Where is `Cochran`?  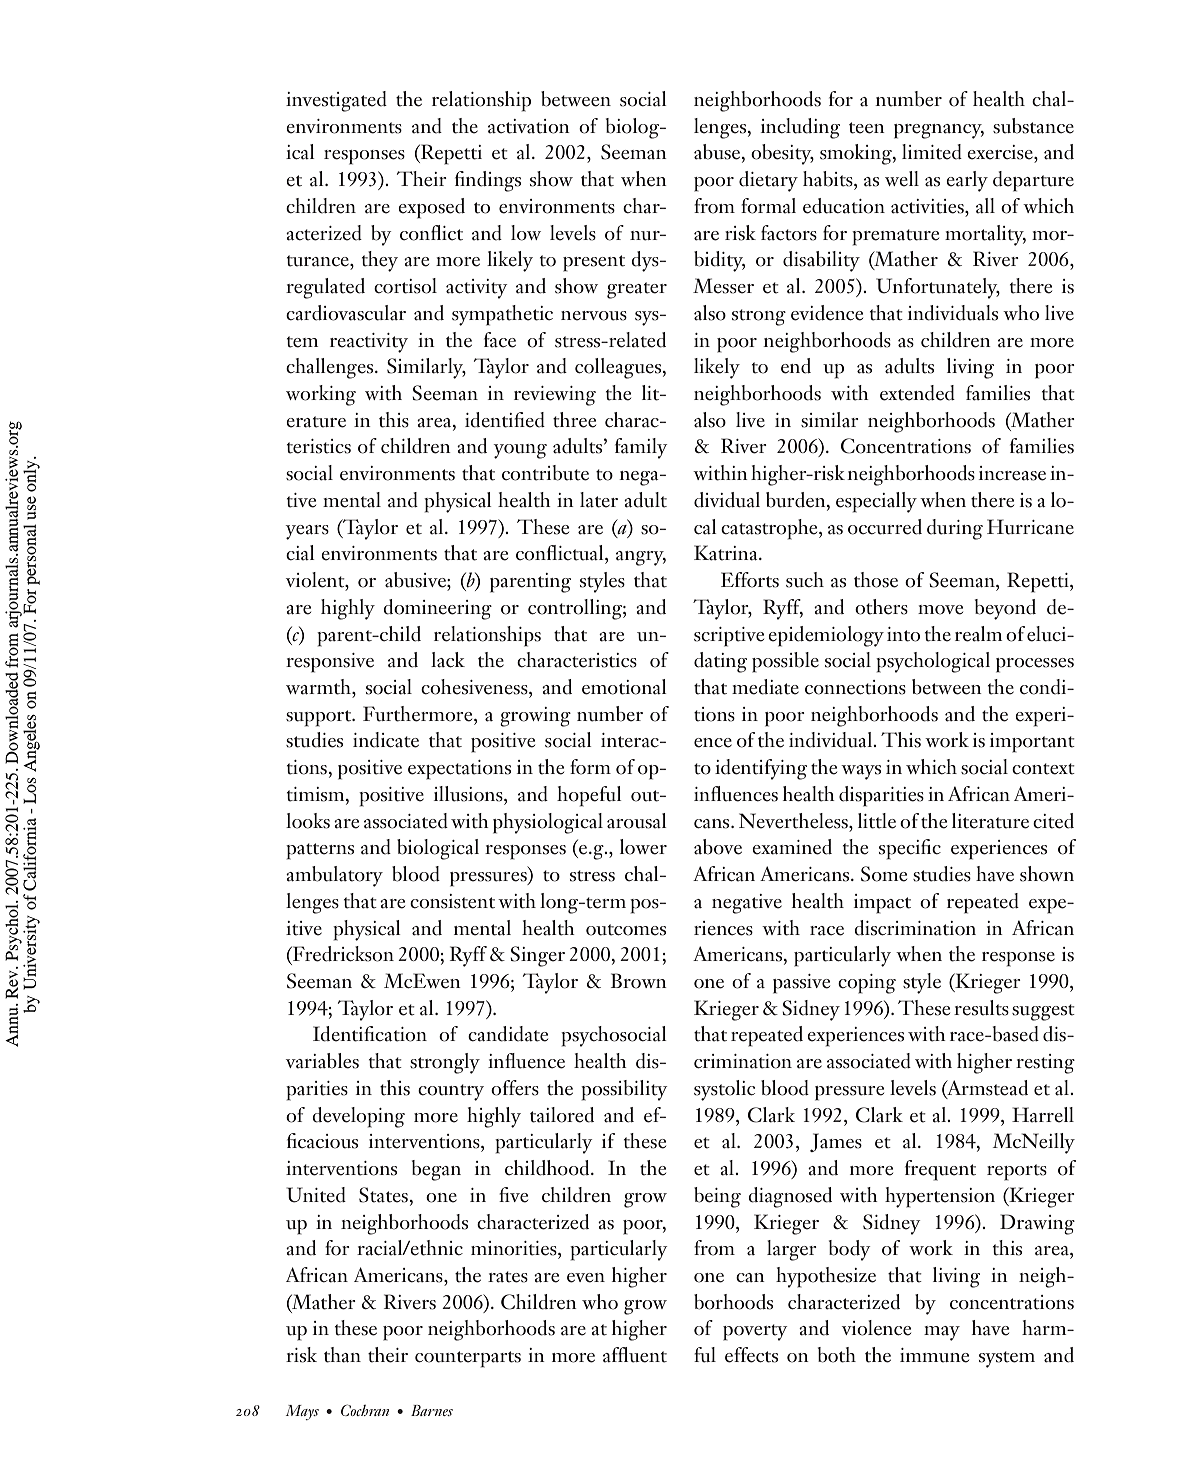
Cochran is located at coordinates (365, 1410).
